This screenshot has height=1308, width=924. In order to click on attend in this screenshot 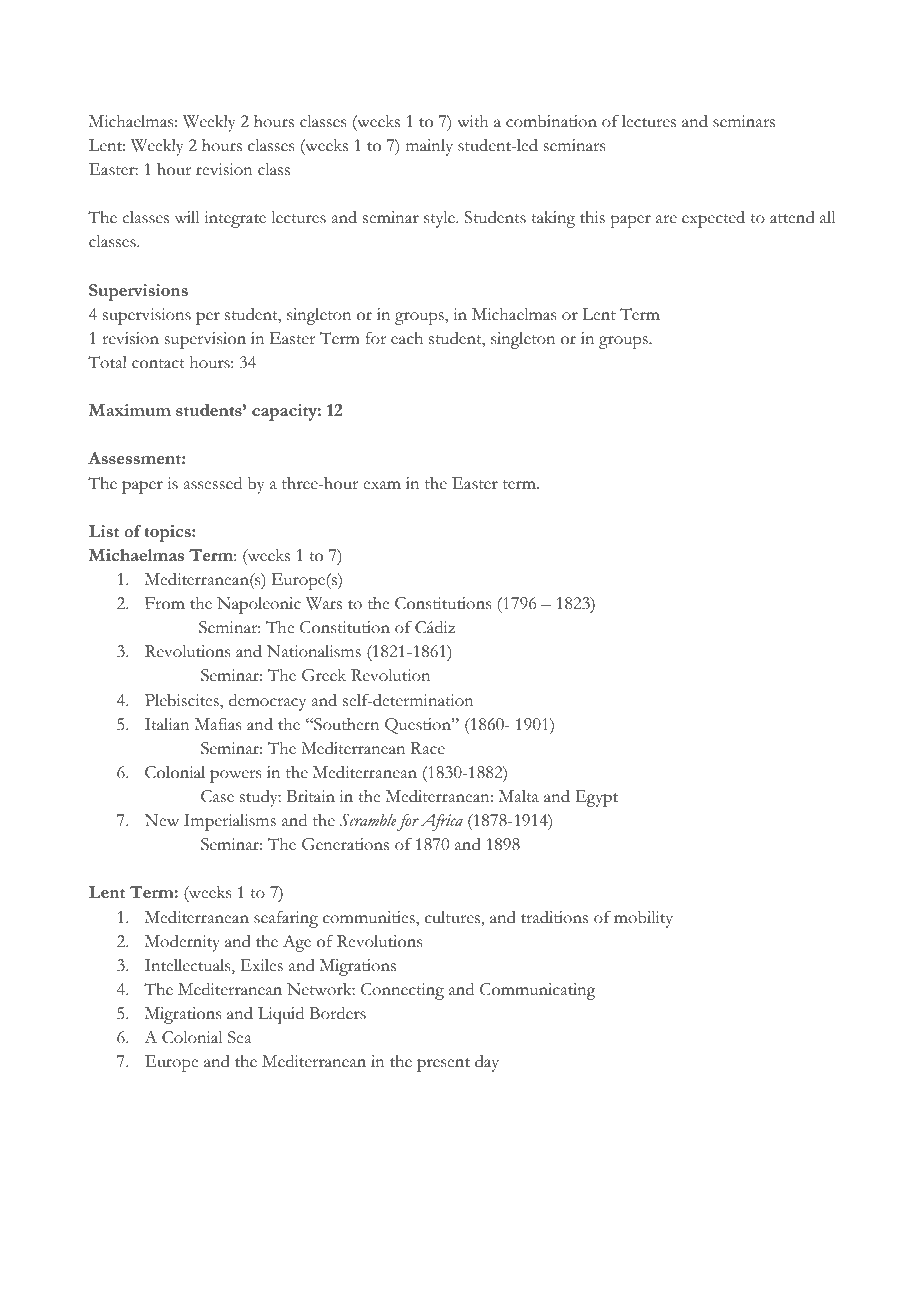, I will do `click(792, 217)`.
